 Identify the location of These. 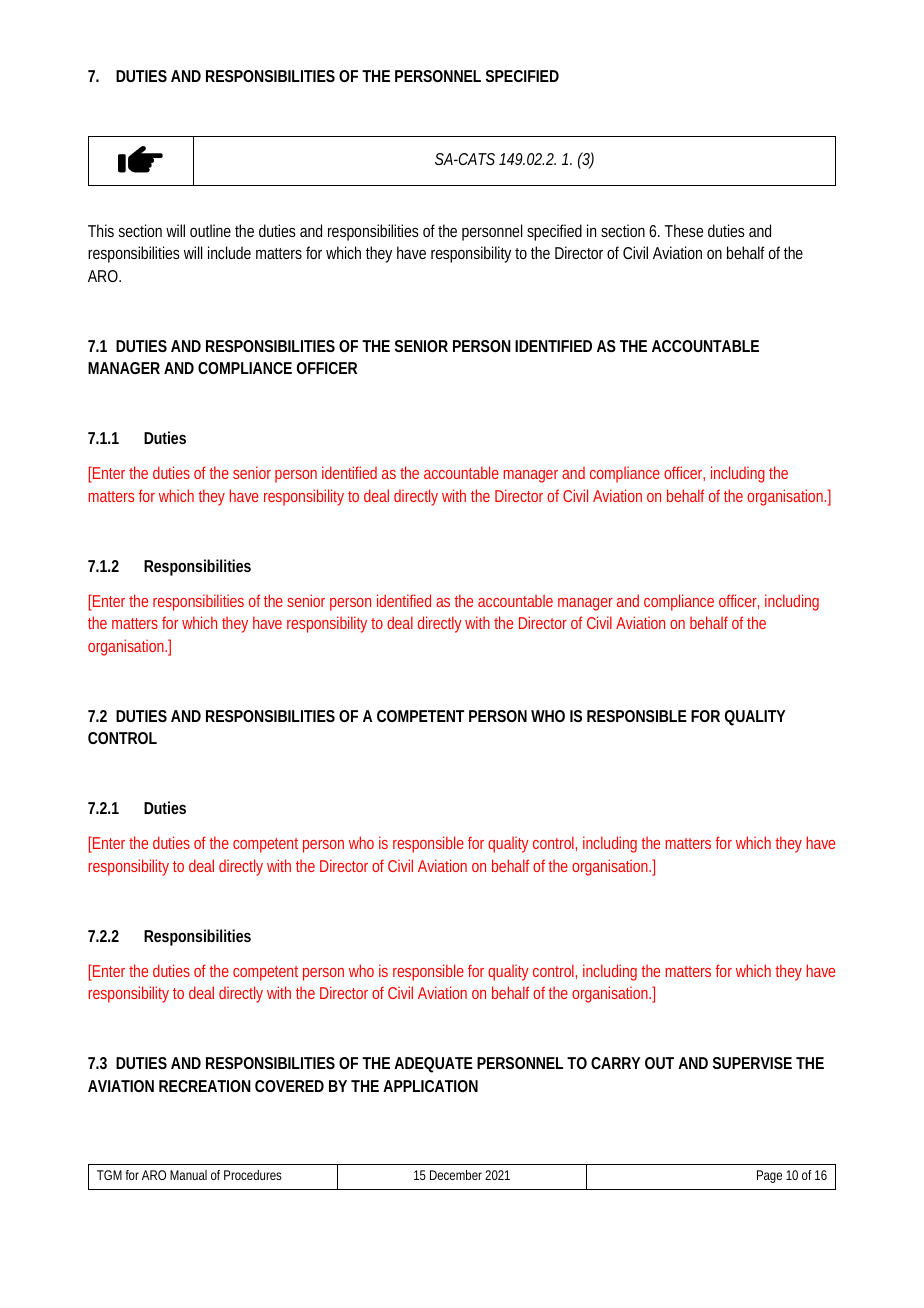
(684, 230).
